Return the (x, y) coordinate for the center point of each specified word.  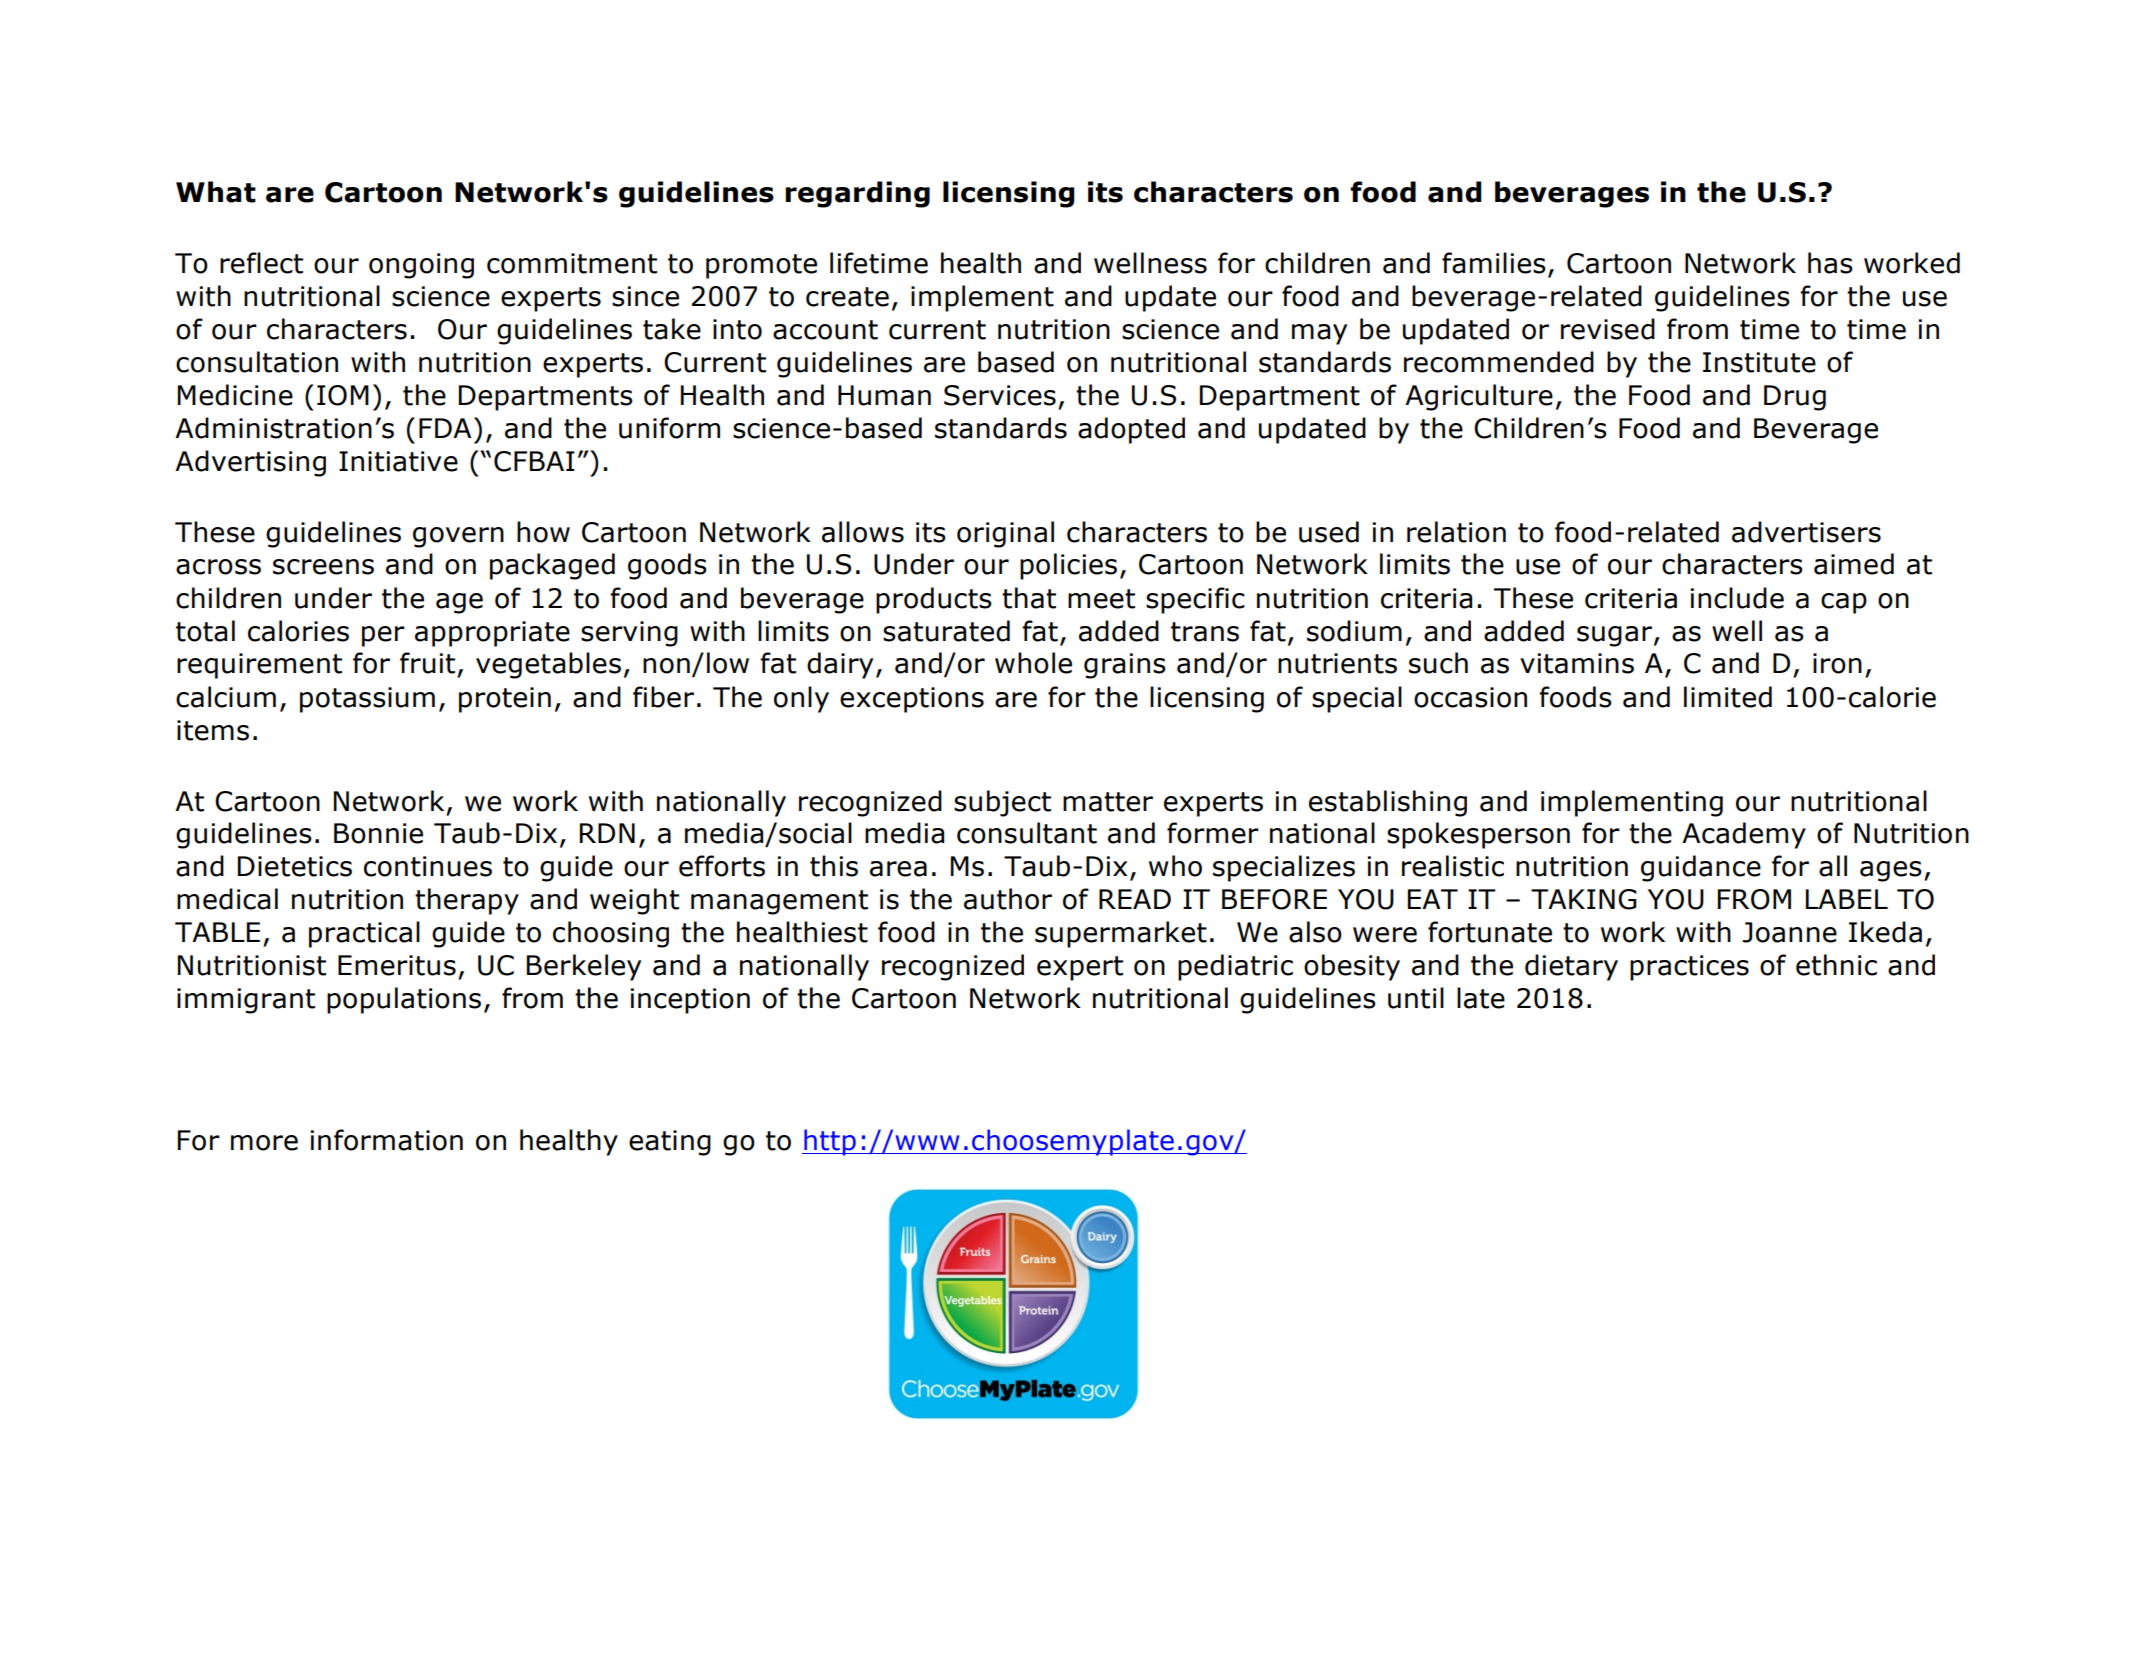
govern (458, 537)
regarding (857, 194)
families (1494, 263)
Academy (1744, 835)
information (387, 1140)
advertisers (1806, 532)
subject (1002, 803)
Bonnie (378, 833)
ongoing (421, 266)
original (1005, 534)
